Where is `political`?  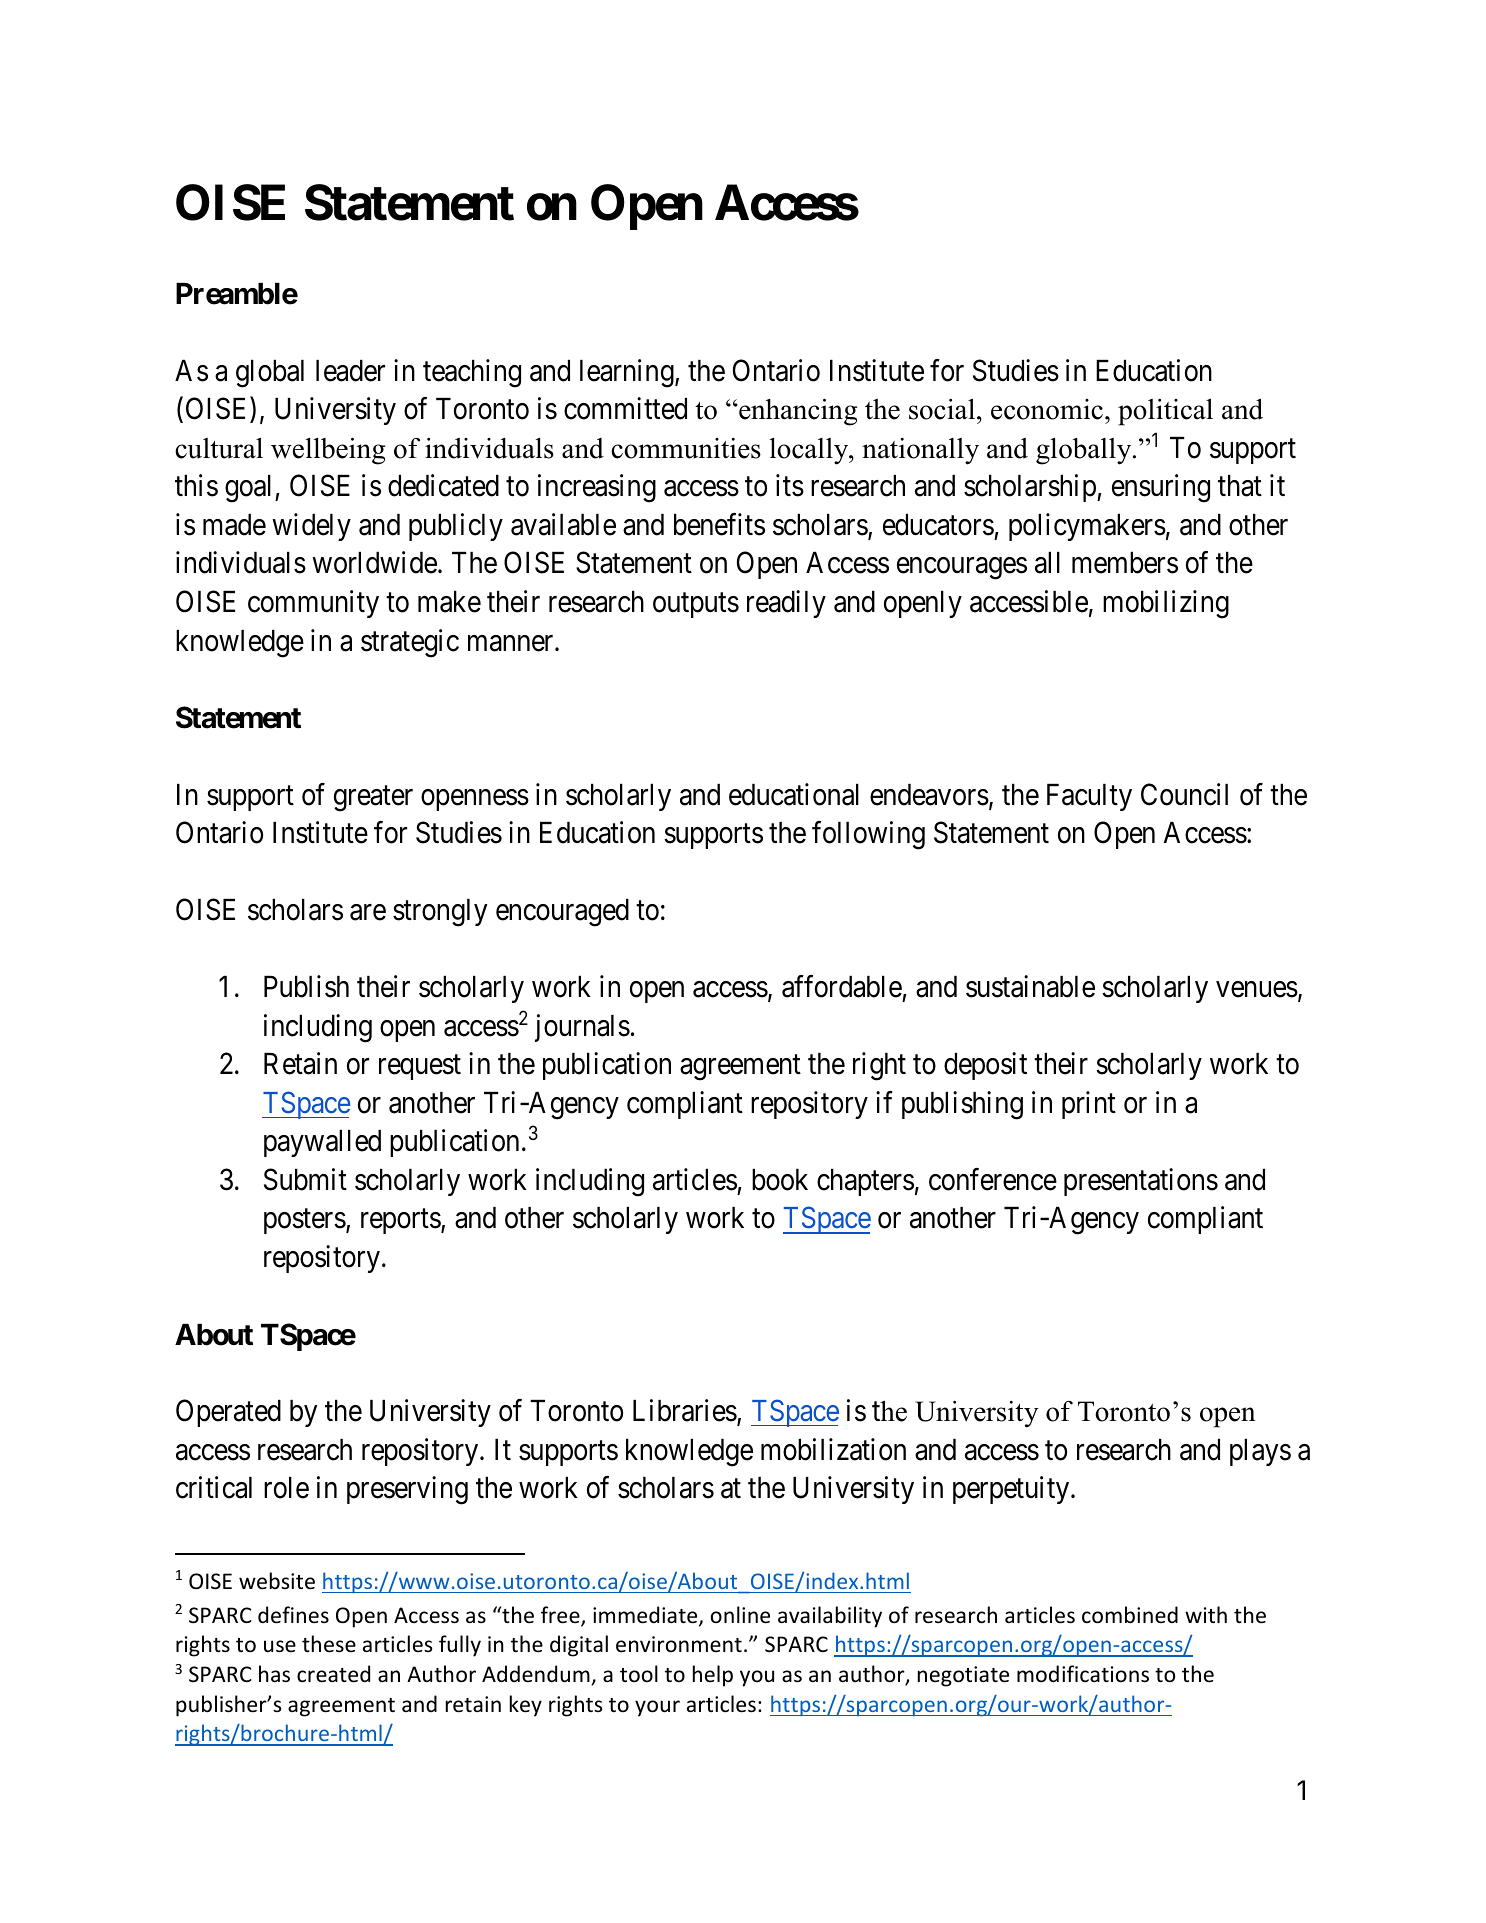
political is located at coordinates (1165, 412).
